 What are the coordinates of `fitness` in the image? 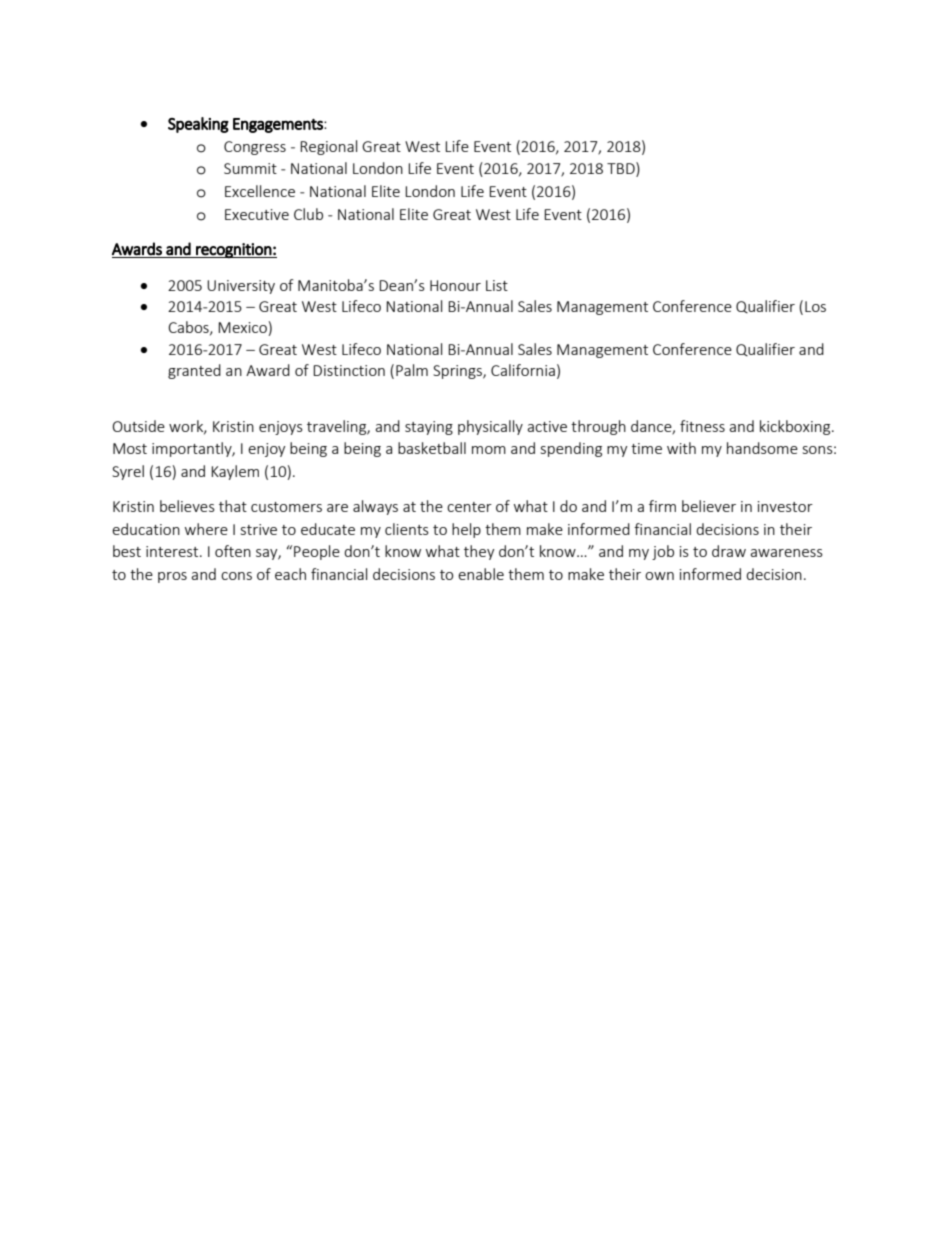 It's located at (702, 426).
